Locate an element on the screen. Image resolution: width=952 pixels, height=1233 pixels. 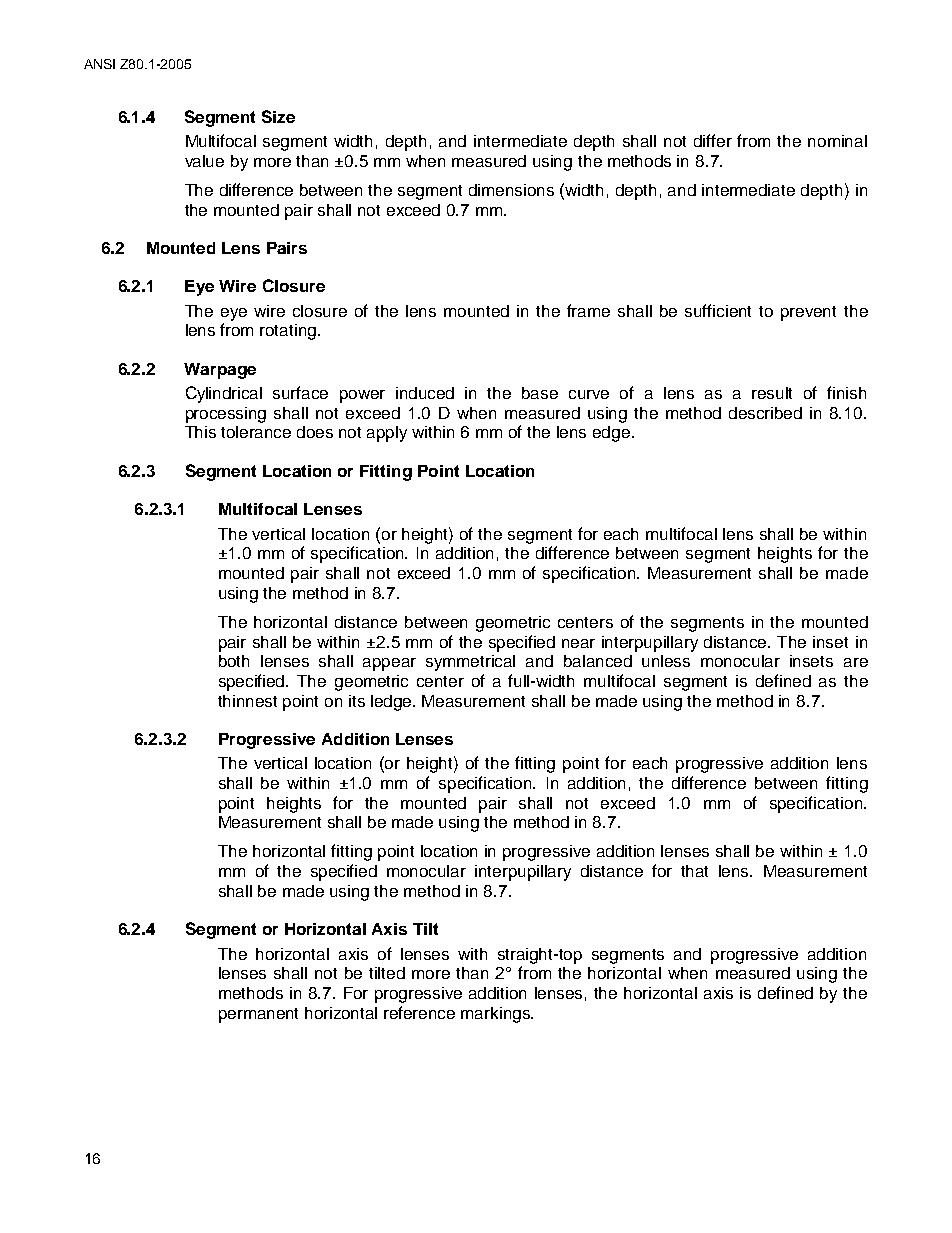
permanent is located at coordinates (258, 1015).
